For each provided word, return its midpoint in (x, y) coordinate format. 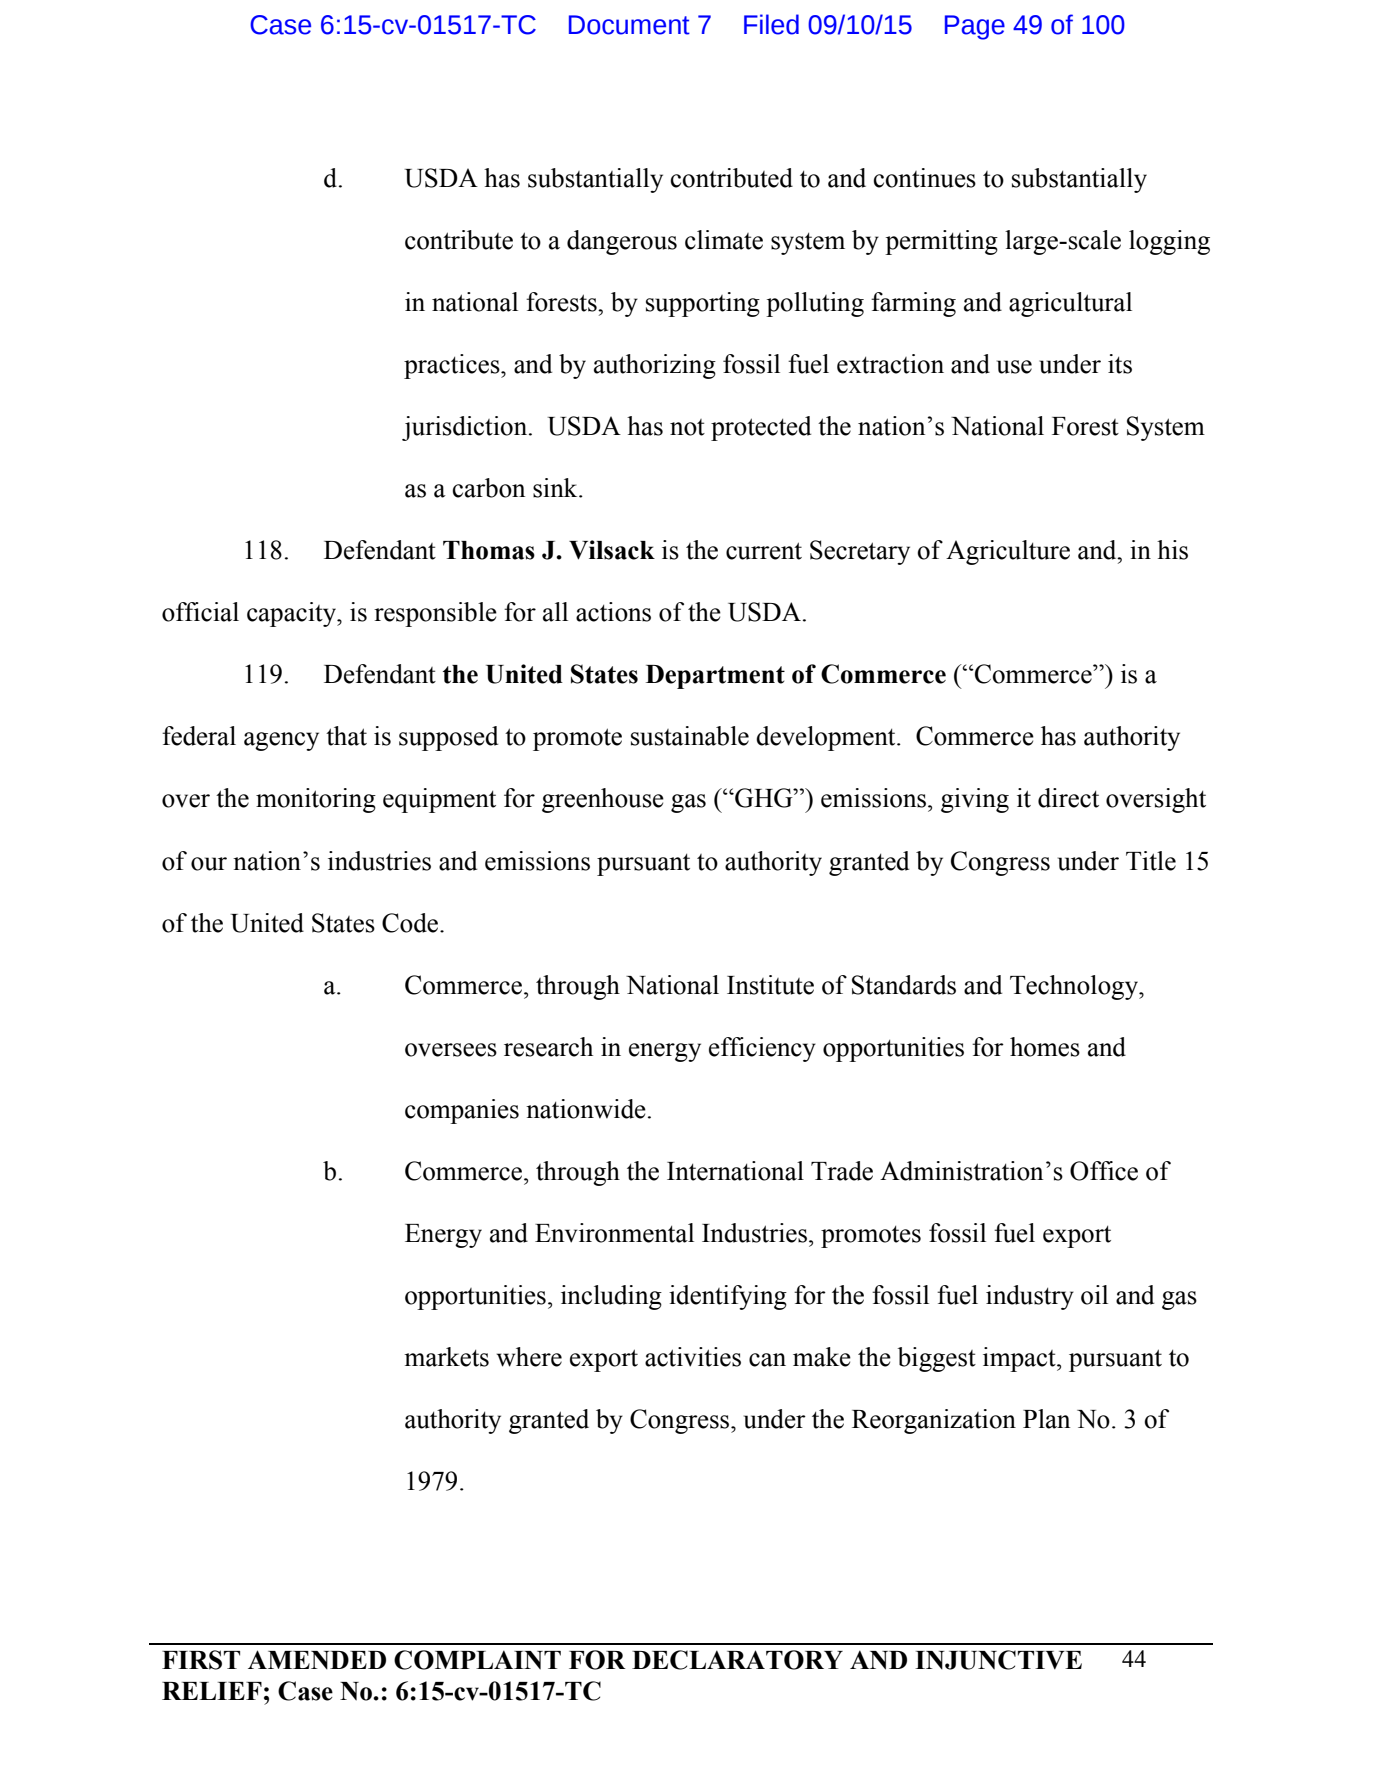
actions (613, 612)
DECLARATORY (737, 1660)
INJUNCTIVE (998, 1660)
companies (462, 1111)
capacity (292, 614)
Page (975, 27)
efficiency (762, 1049)
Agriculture (1008, 552)
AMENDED (317, 1659)
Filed (771, 24)
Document (629, 25)
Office (1104, 1171)
